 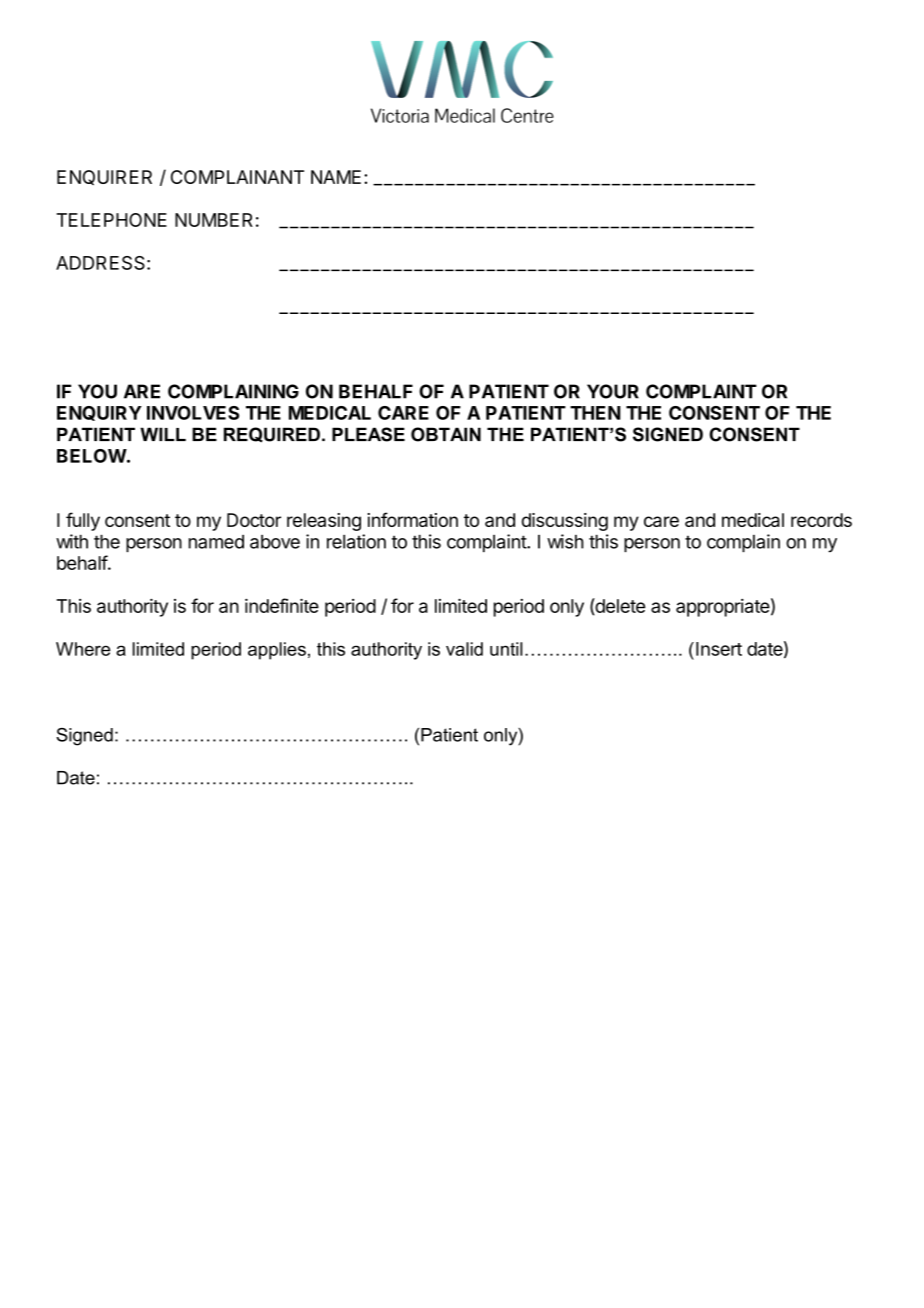 I want to click on ENQUIRY, so click(x=99, y=413).
